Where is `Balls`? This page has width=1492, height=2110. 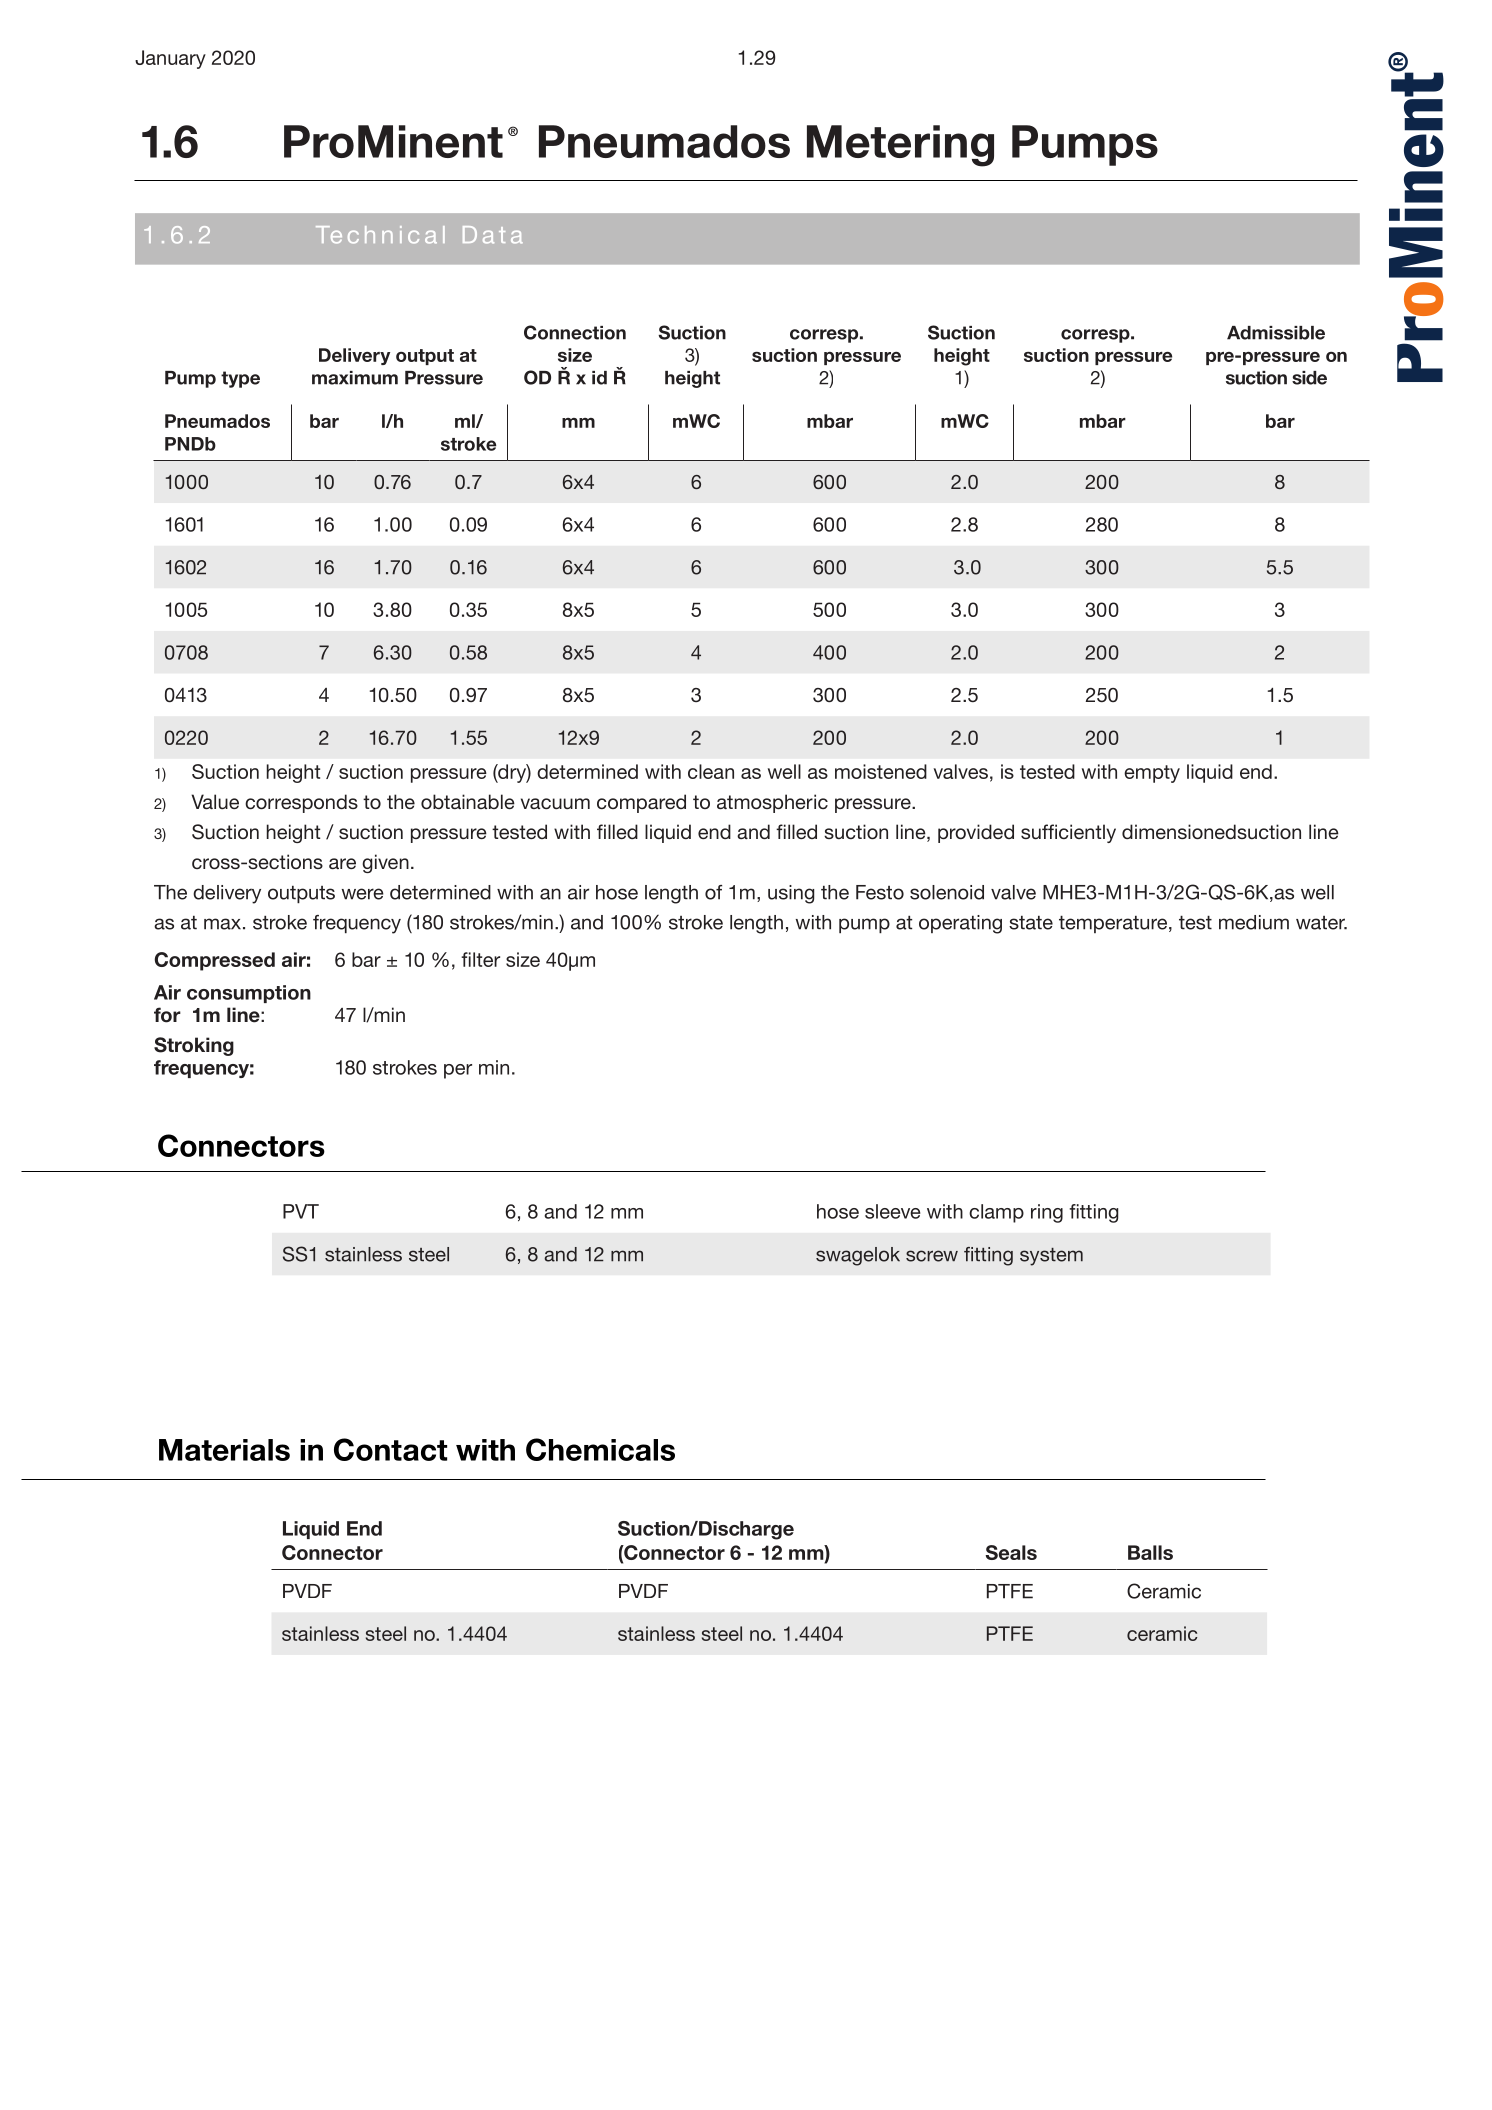
Balls is located at coordinates (1150, 1552).
